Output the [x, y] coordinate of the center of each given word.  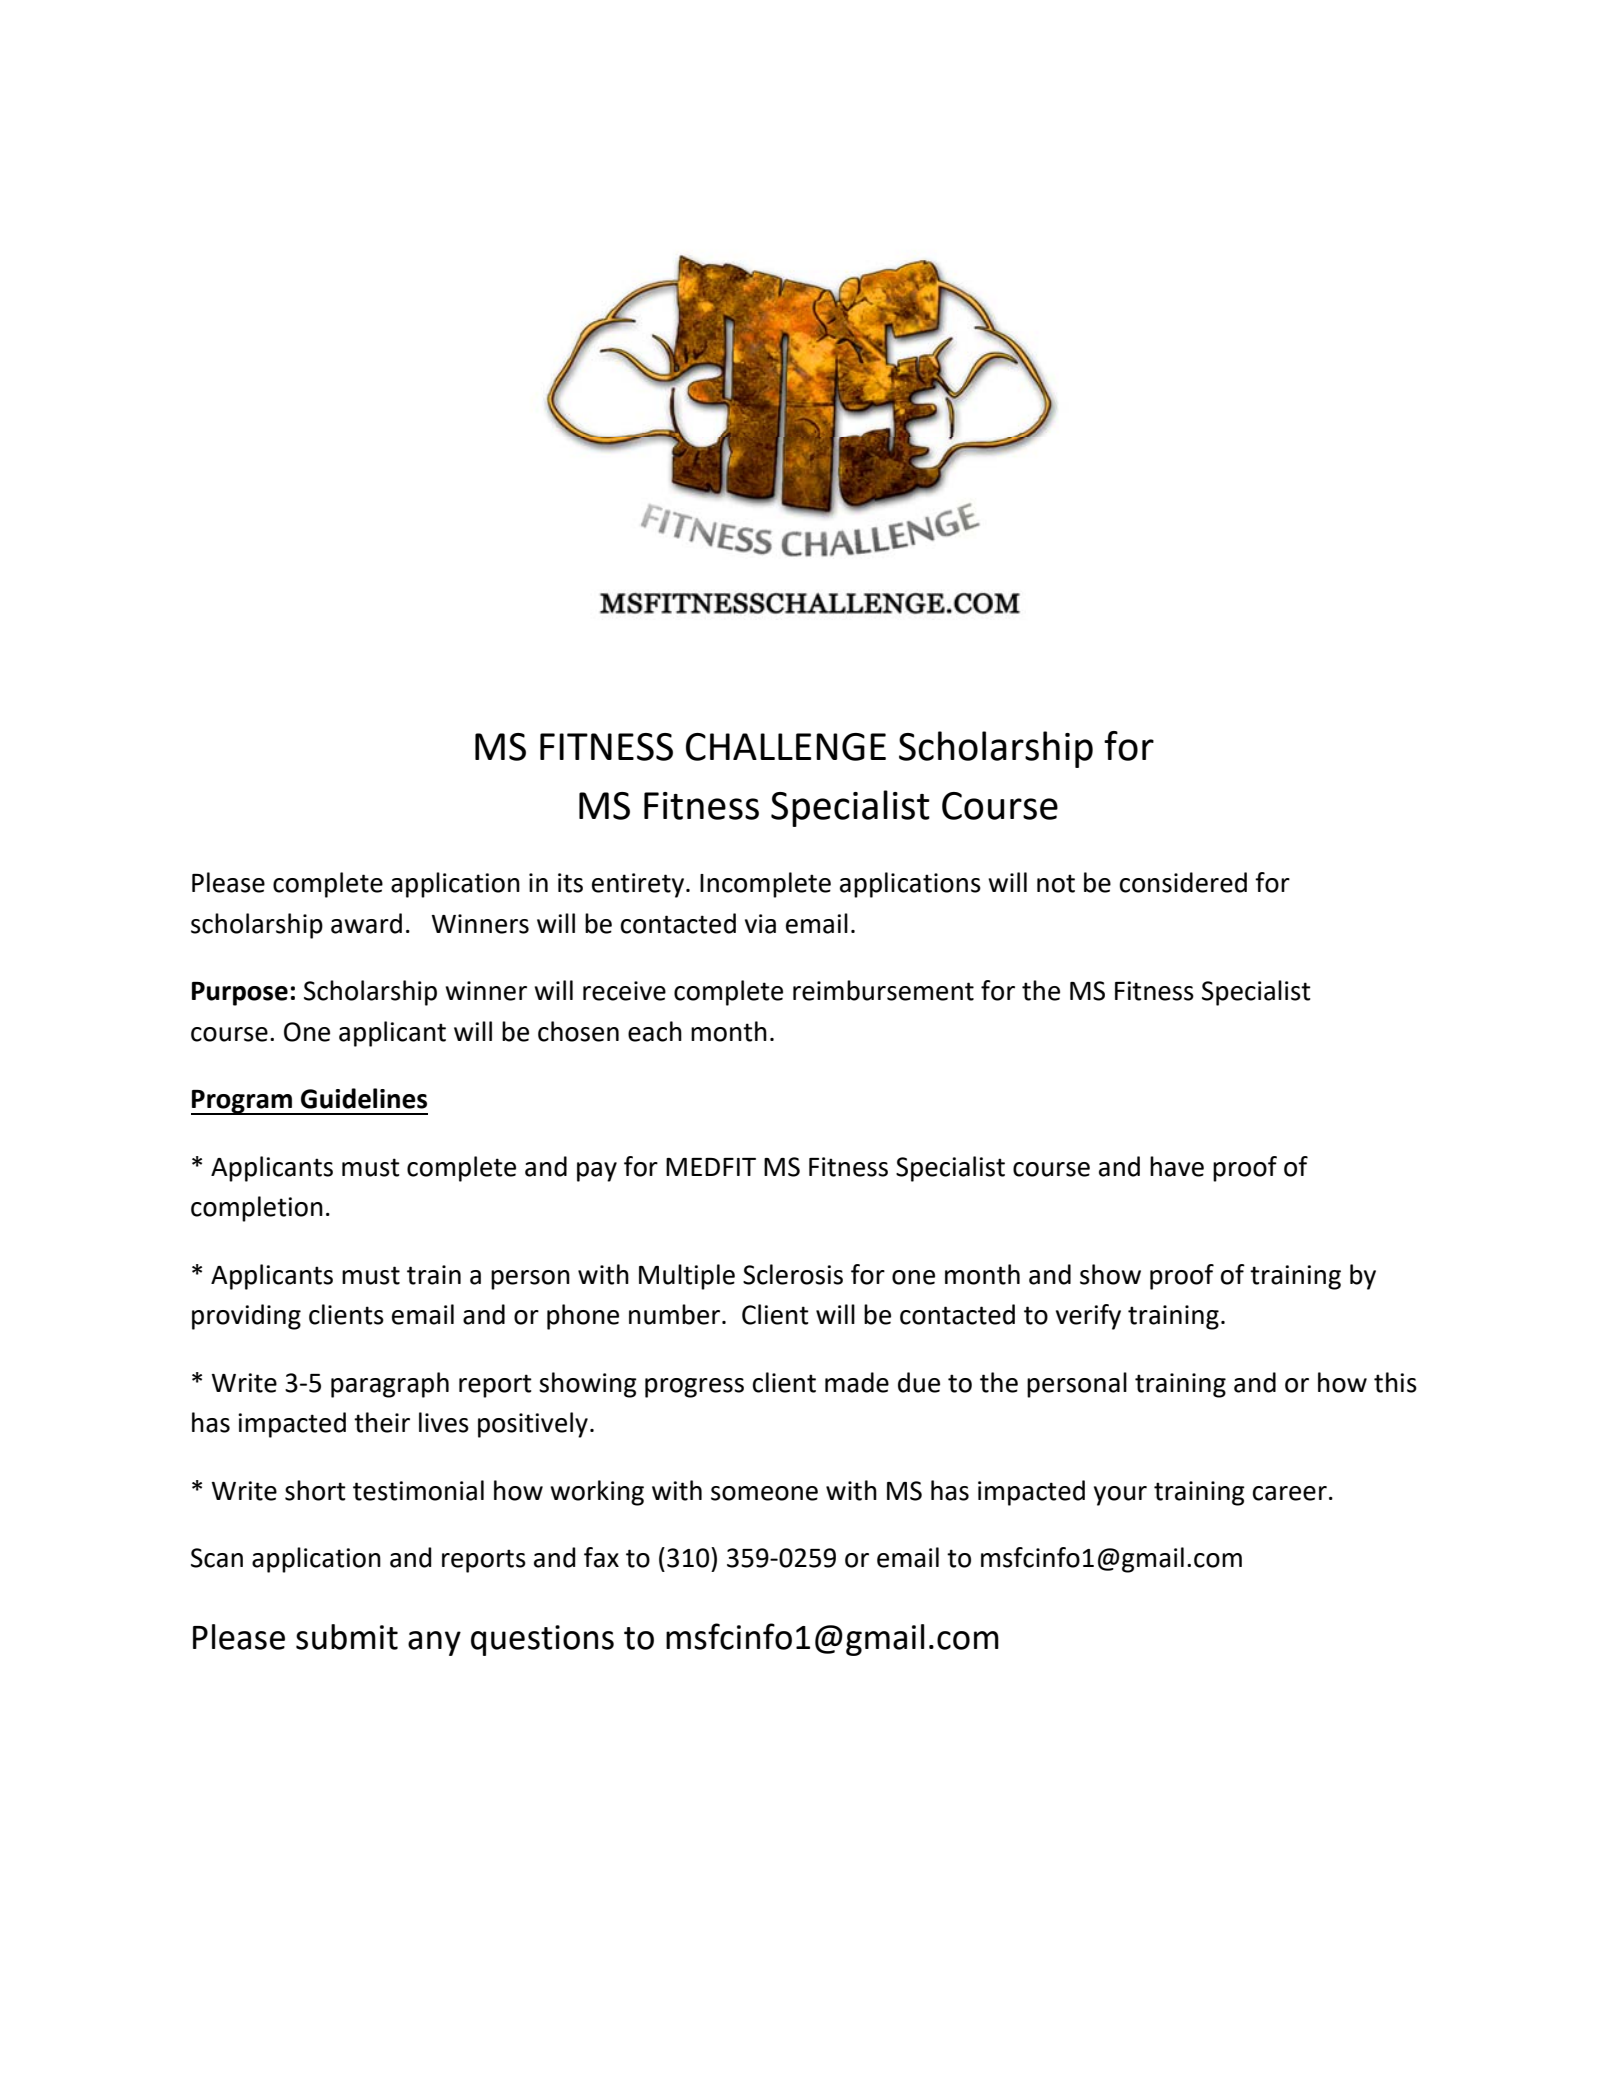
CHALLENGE [786, 747]
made [857, 1382]
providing [246, 1317]
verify [1088, 1317]
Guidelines [364, 1098]
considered [1183, 882]
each [655, 1031]
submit [347, 1637]
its [570, 883]
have [1177, 1166]
